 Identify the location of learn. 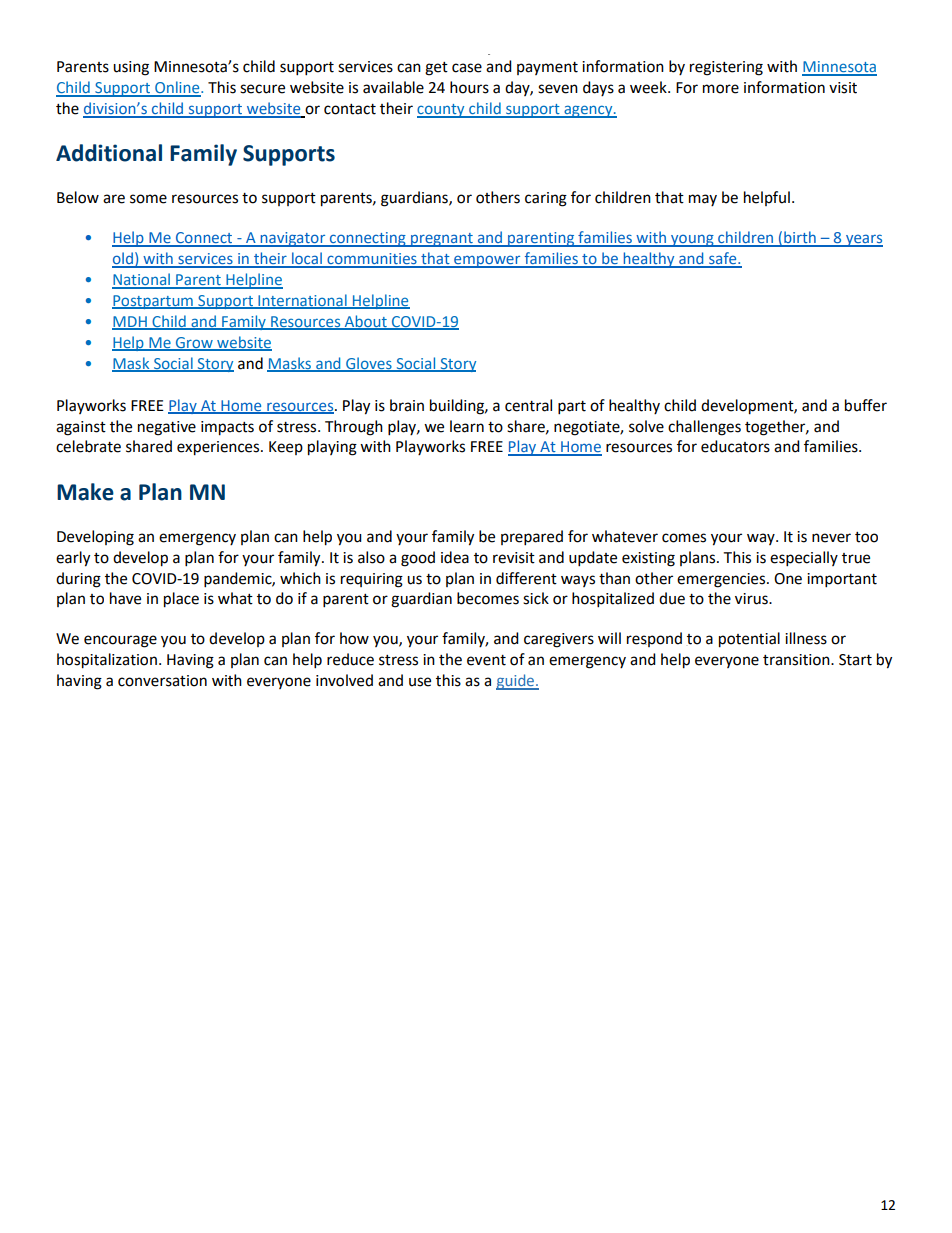
(467, 426).
